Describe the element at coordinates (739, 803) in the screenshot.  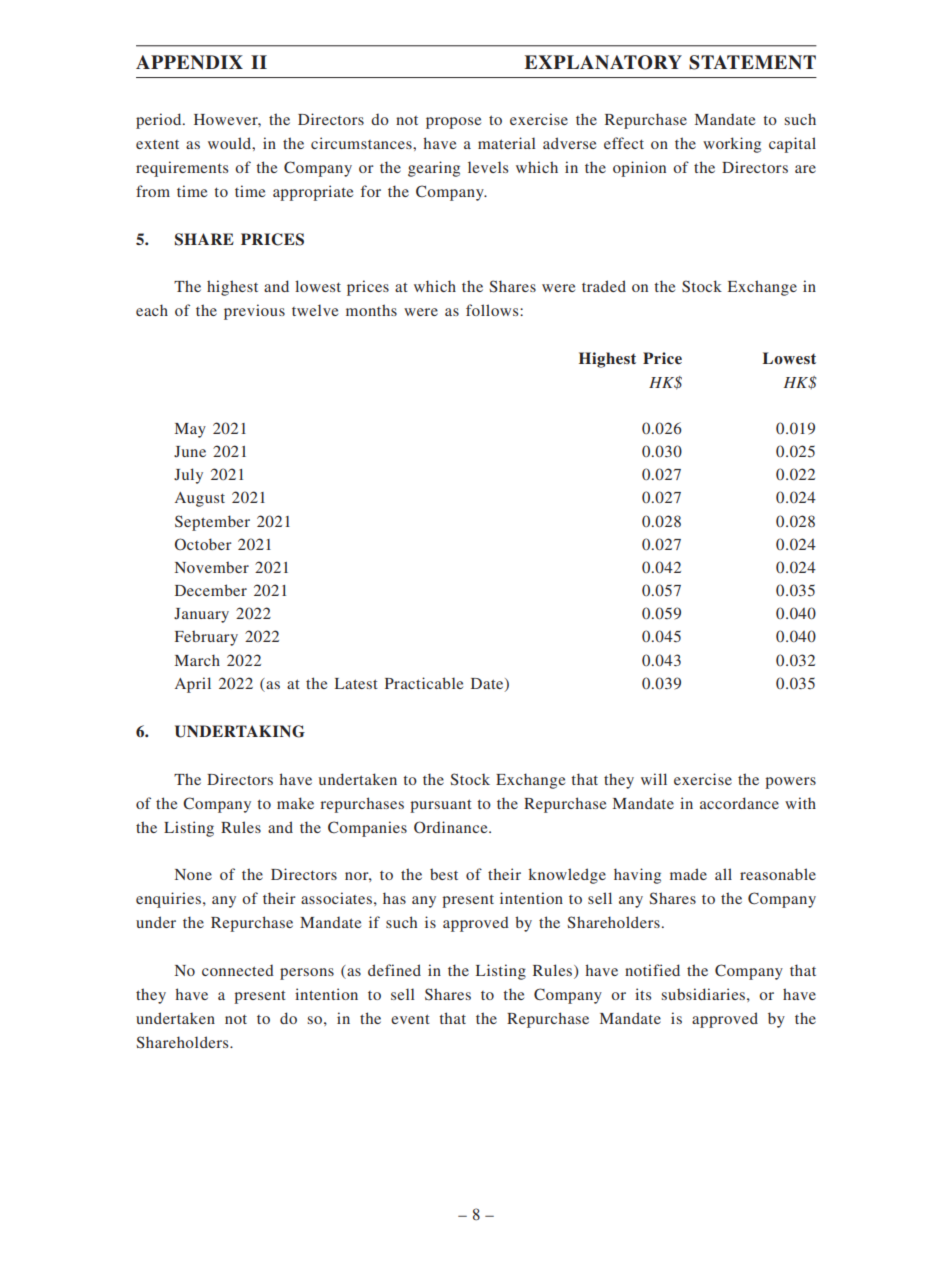
I see `accordance` at that location.
